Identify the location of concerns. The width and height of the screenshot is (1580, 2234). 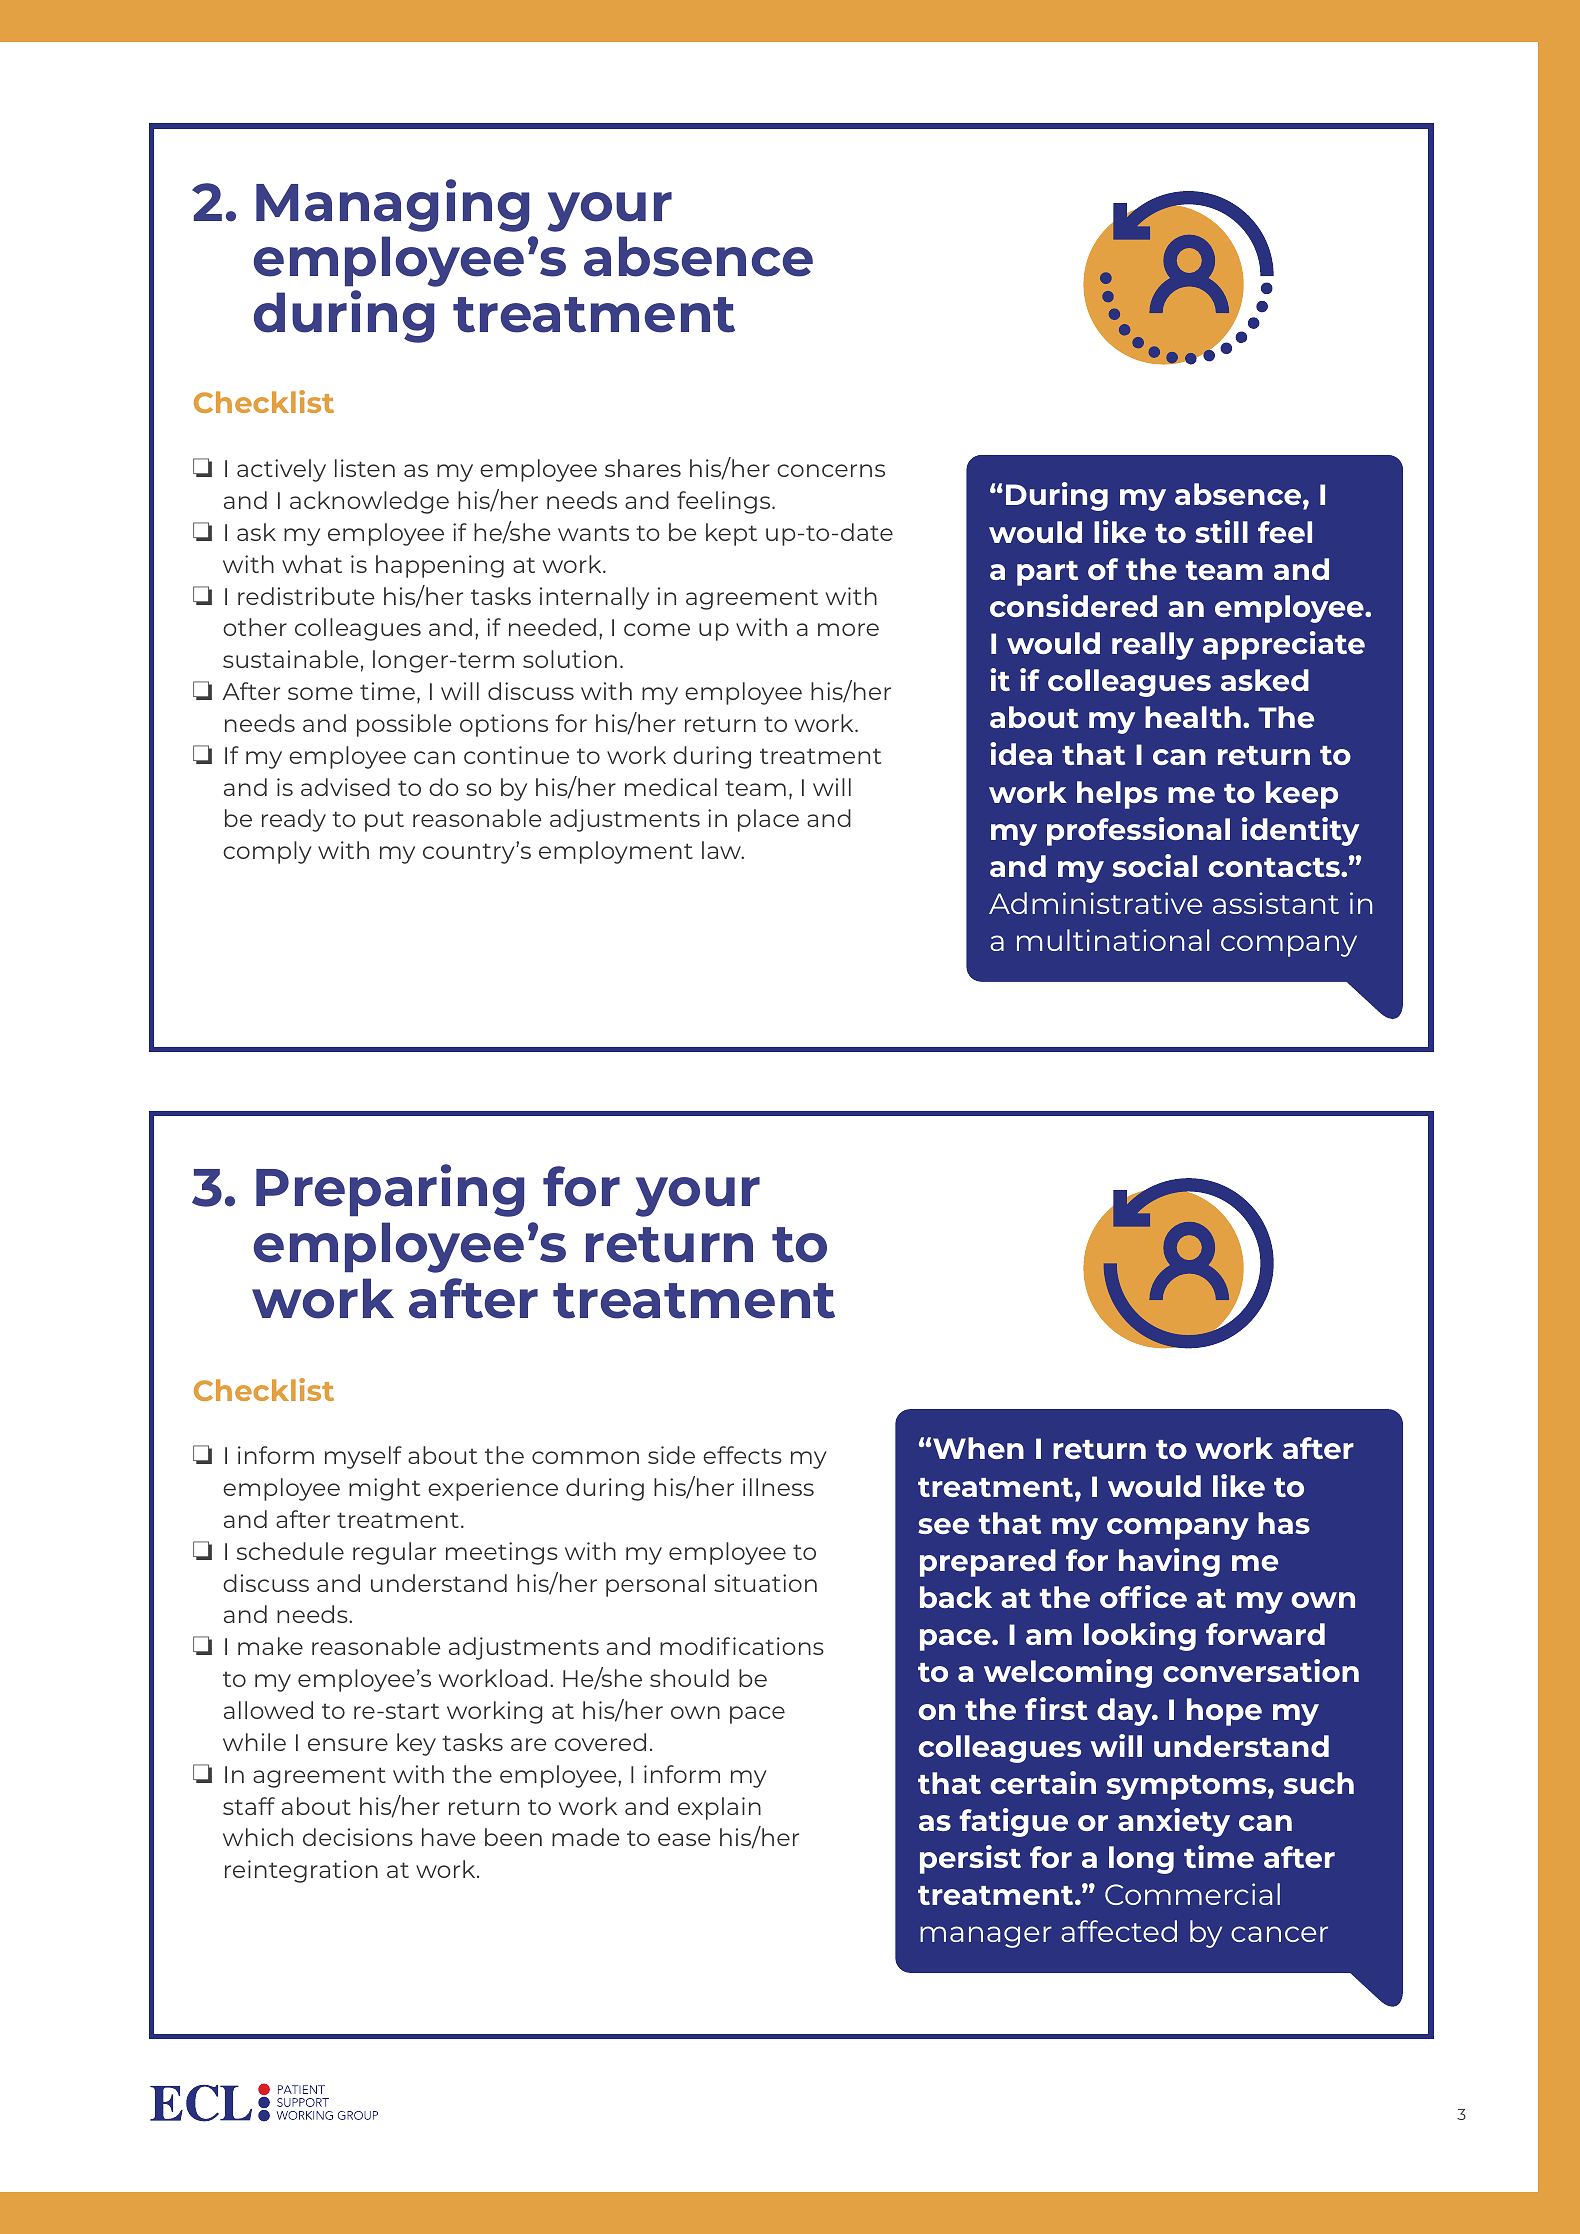
(831, 470).
